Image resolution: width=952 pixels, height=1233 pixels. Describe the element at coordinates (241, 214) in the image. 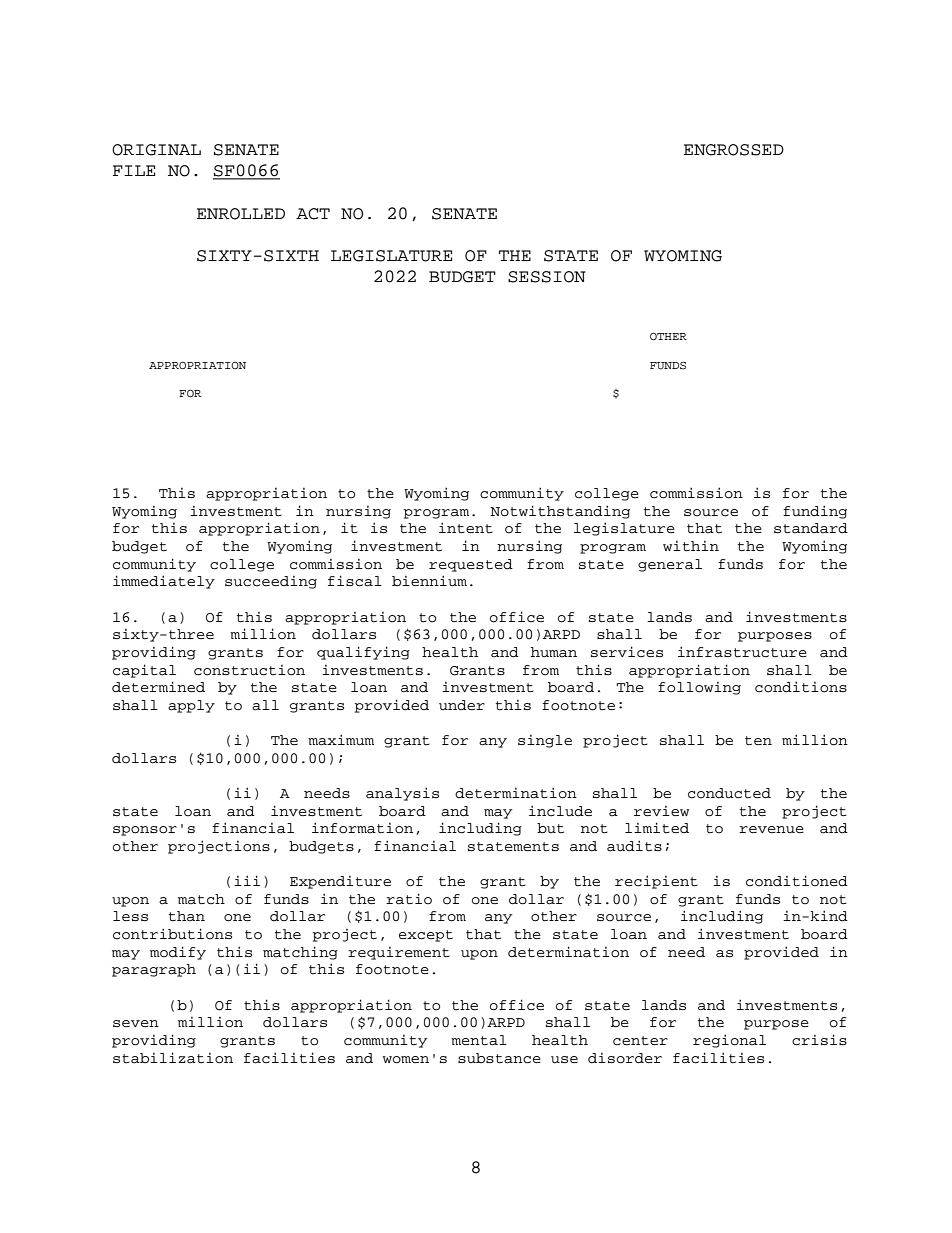

I see `ENROLLED` at that location.
